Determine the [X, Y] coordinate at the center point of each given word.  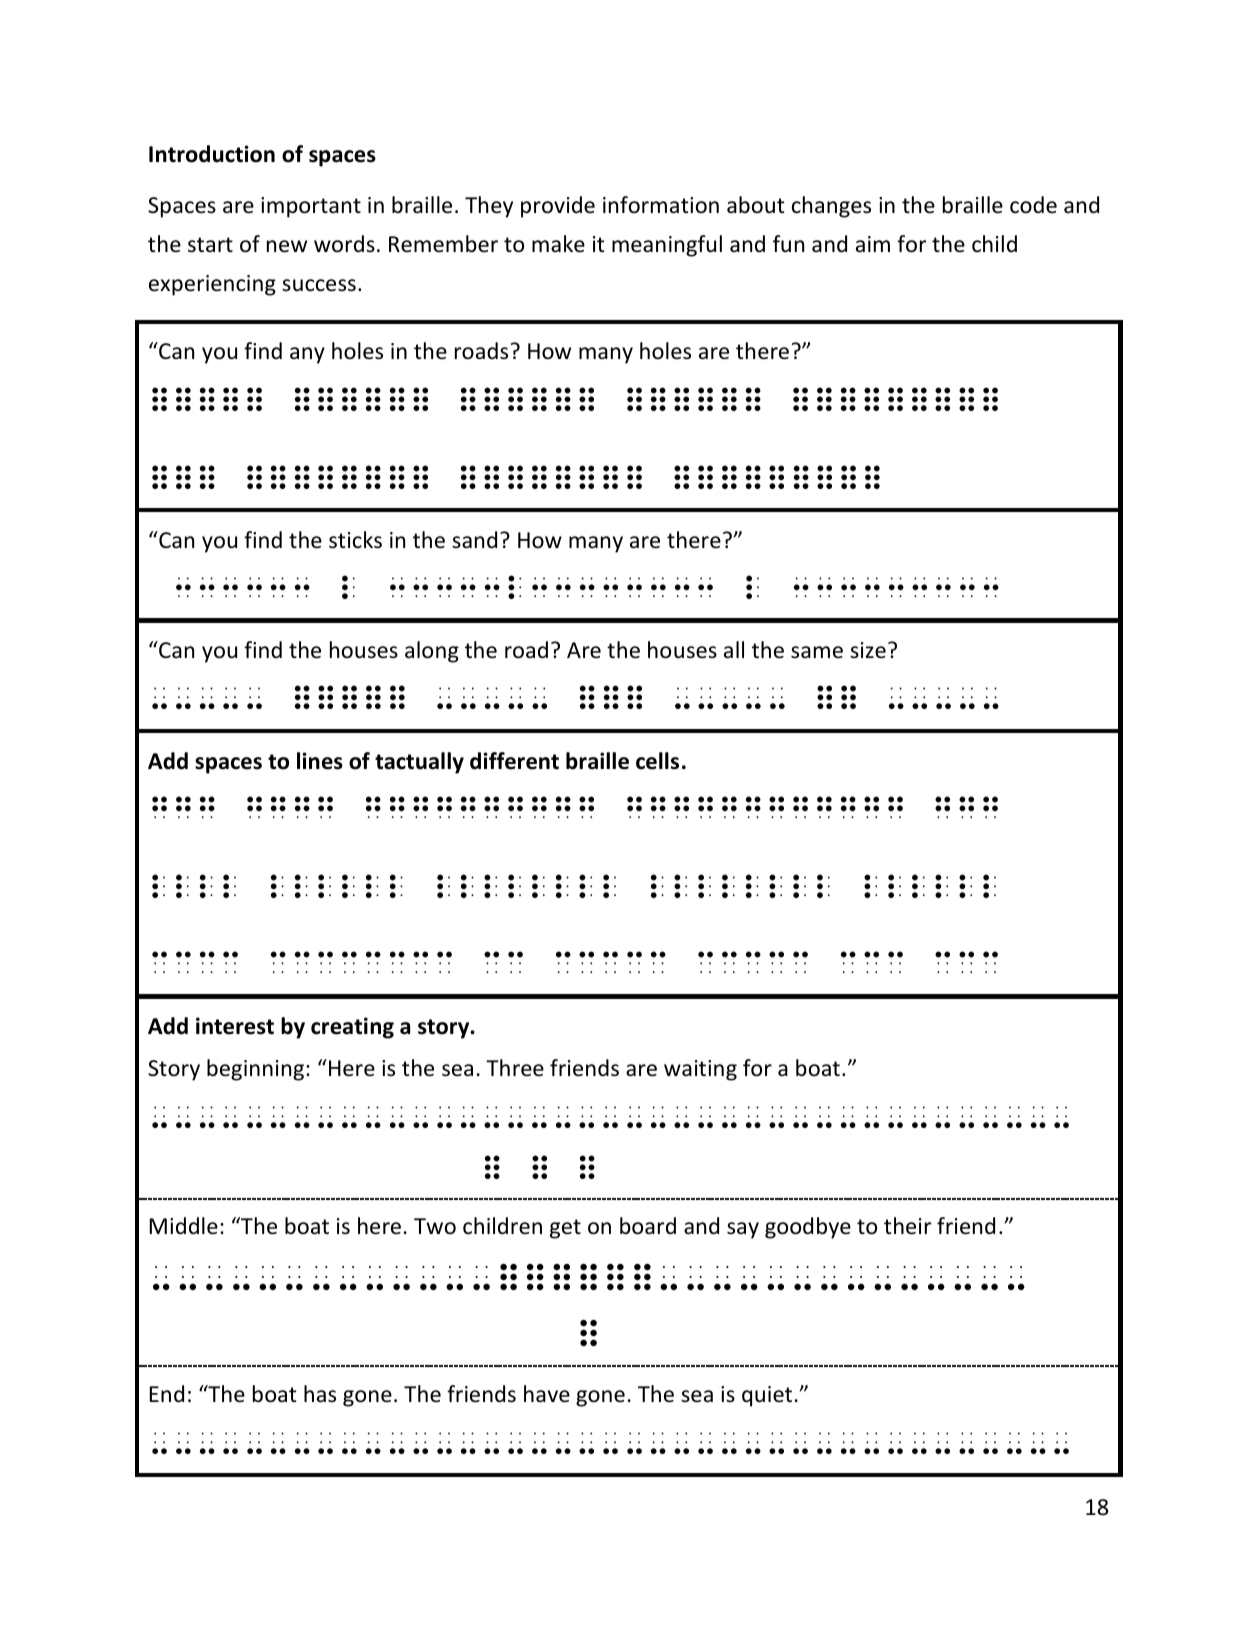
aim [873, 244]
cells [657, 761]
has [320, 1394]
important [311, 207]
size [868, 650]
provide [558, 207]
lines [320, 761]
